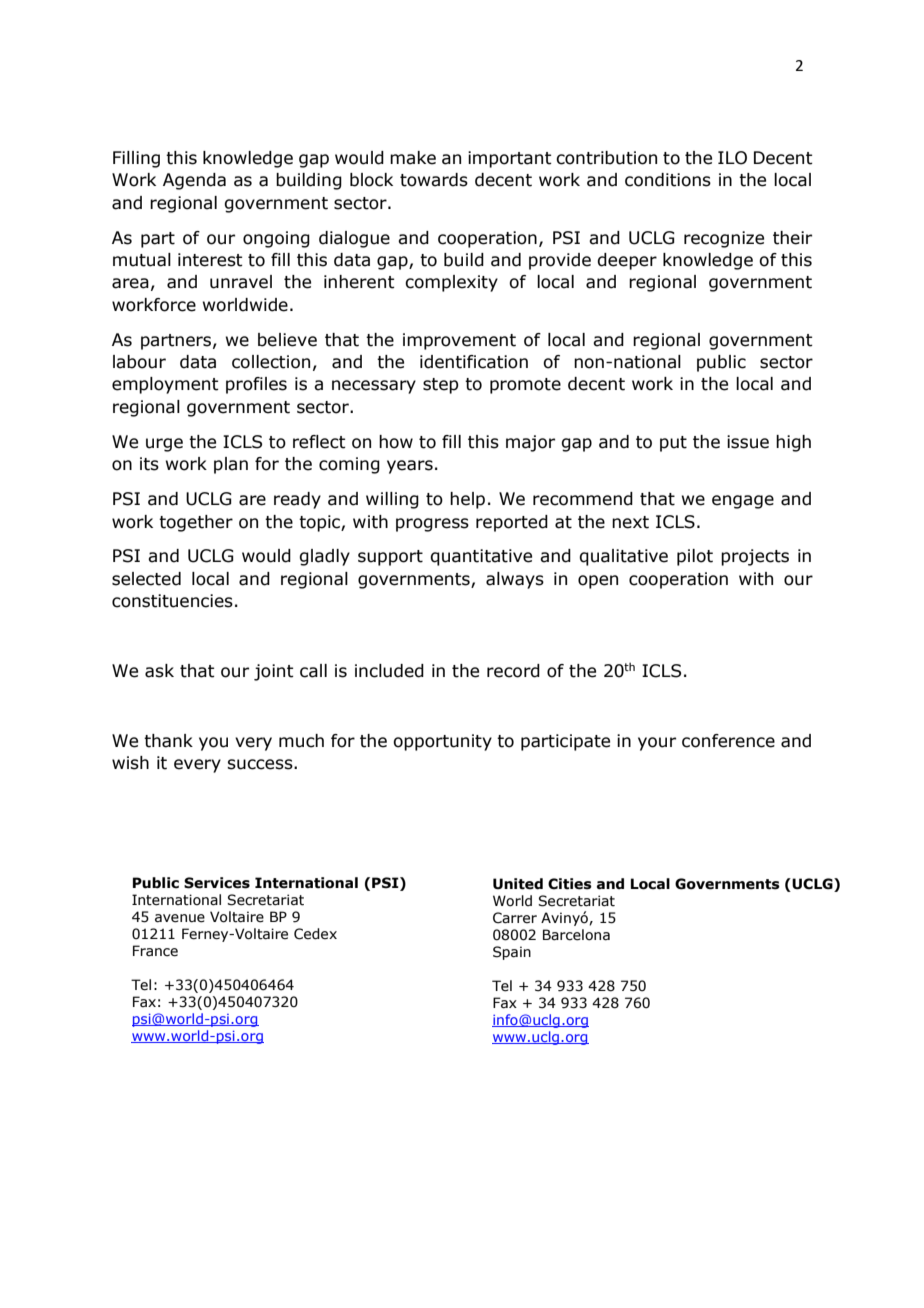 The height and width of the screenshot is (1308, 924). I want to click on Carrer, so click(515, 918).
